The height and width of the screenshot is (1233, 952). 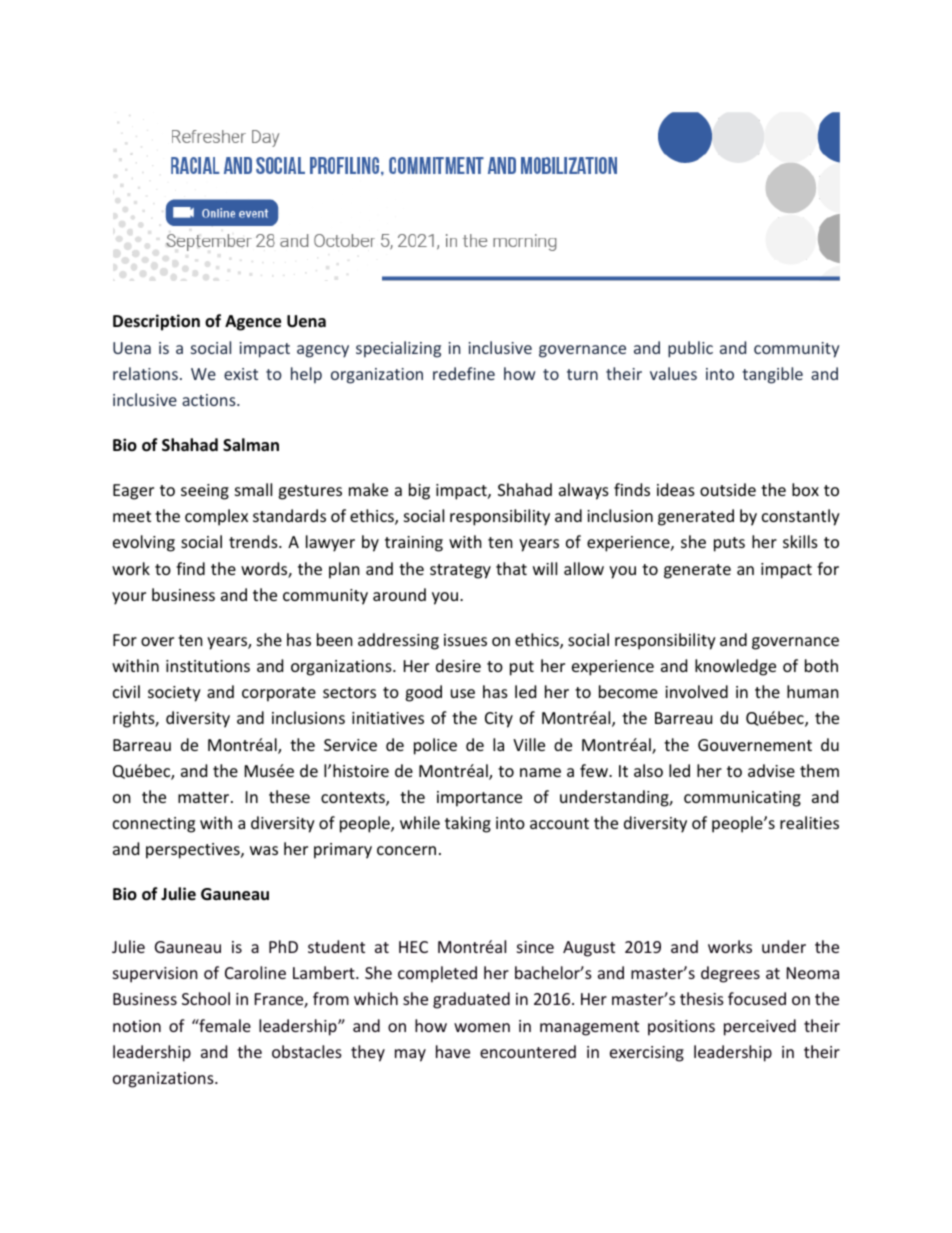 I want to click on exist, so click(x=241, y=374).
